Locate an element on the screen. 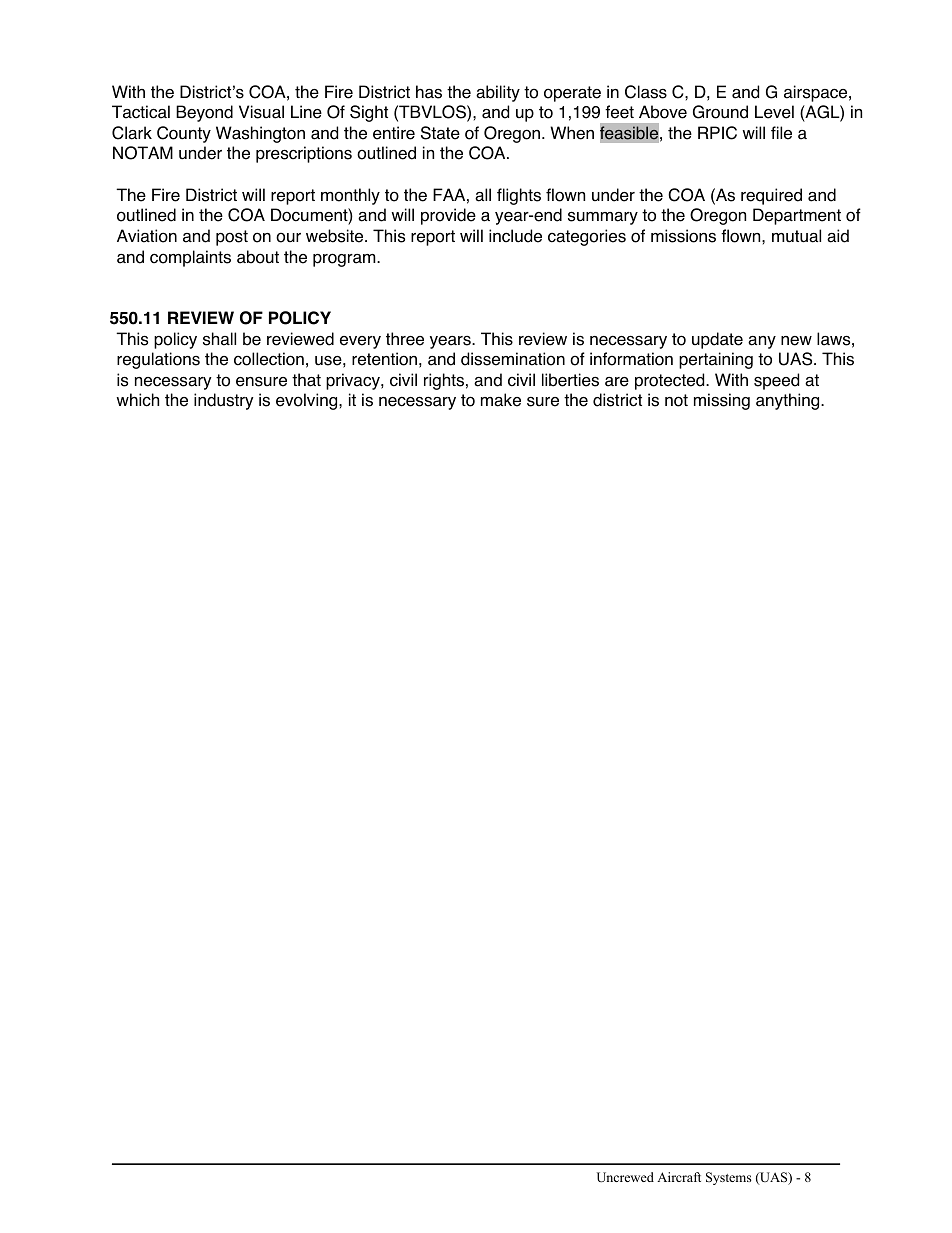 This screenshot has height=1233, width=952. missing is located at coordinates (722, 401).
